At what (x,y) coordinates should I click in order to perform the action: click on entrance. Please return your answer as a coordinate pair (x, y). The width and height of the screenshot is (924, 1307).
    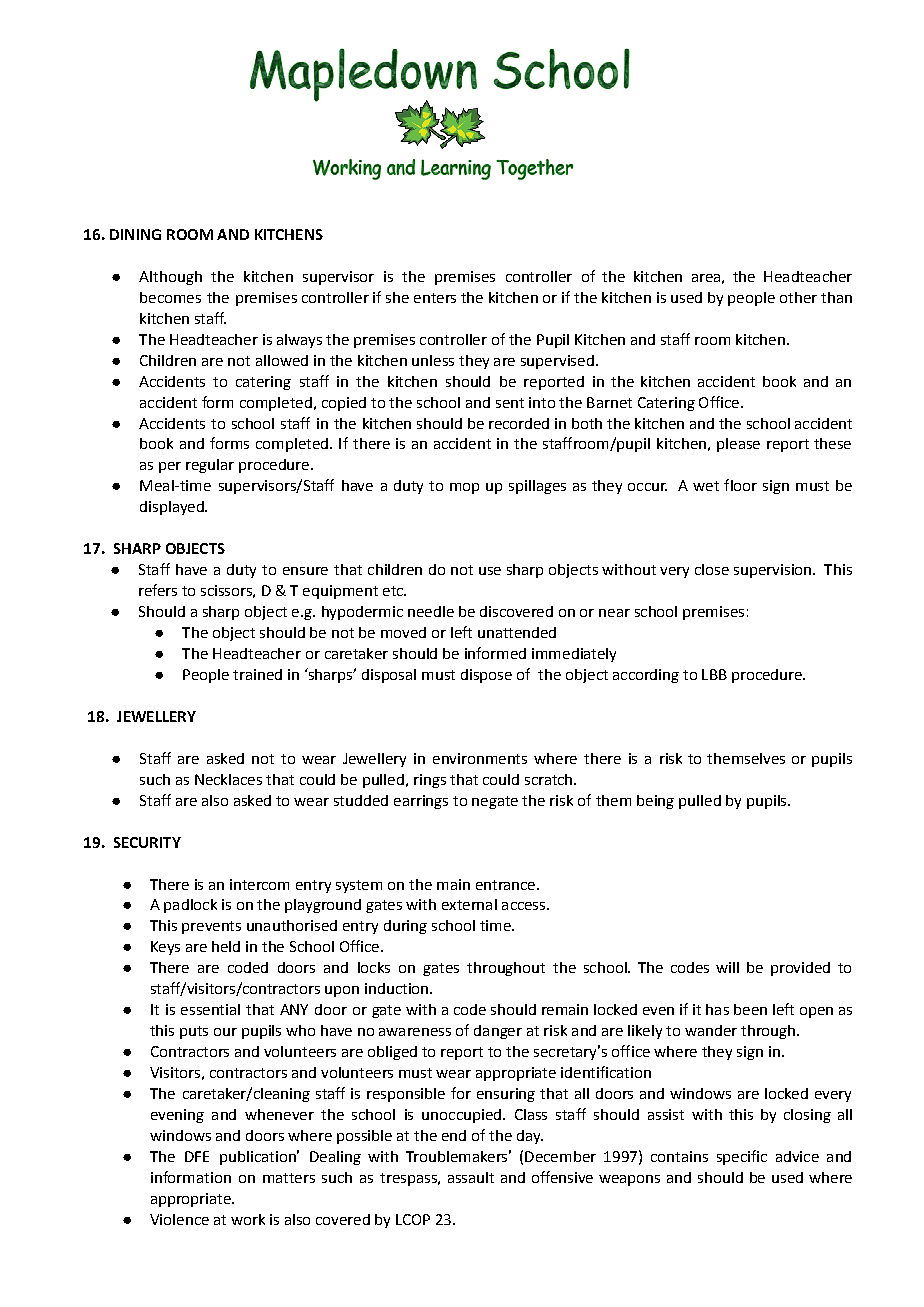
    Looking at the image, I should click on (507, 885).
